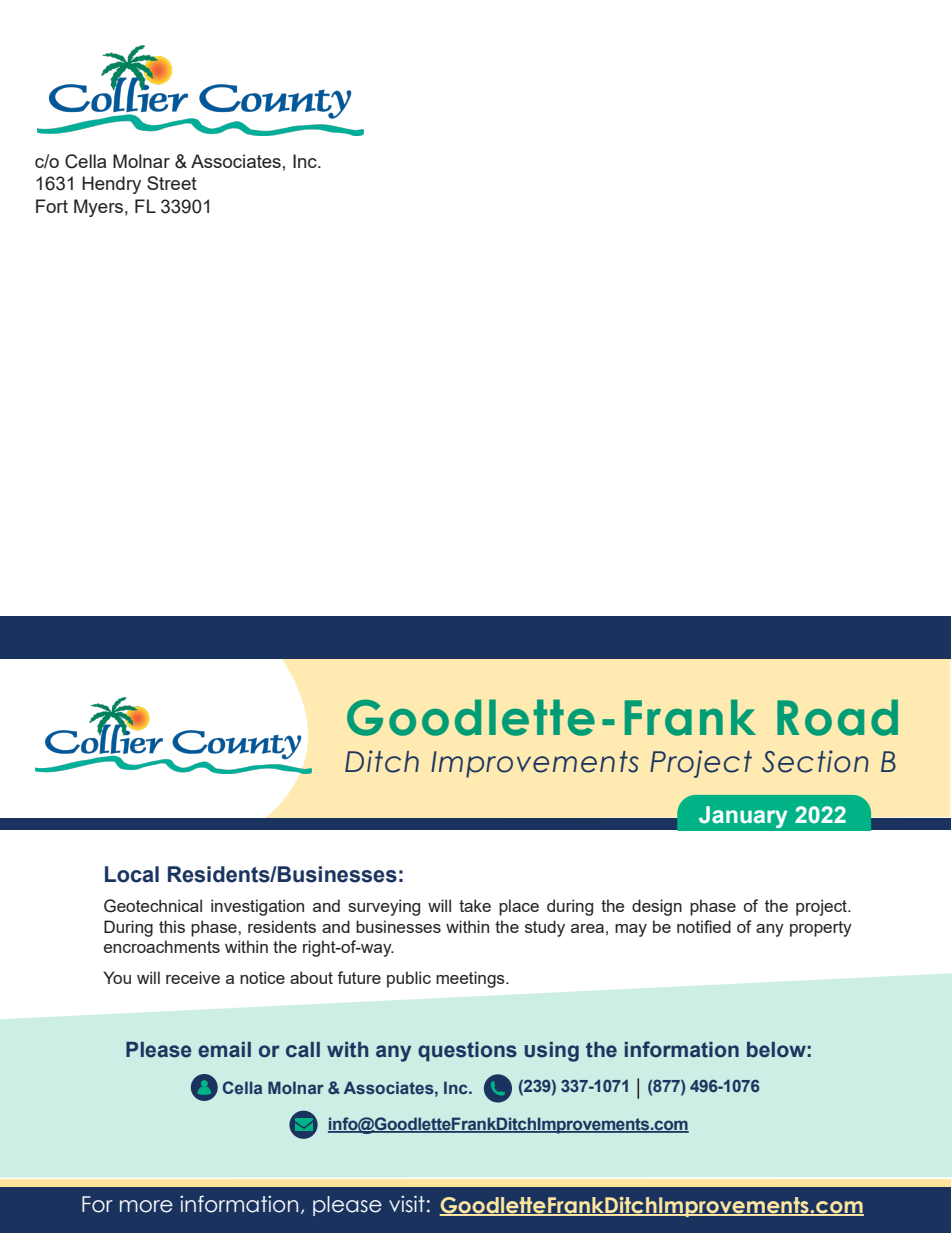 This screenshot has width=952, height=1233. Describe the element at coordinates (52, 206) in the screenshot. I see `Fort` at that location.
